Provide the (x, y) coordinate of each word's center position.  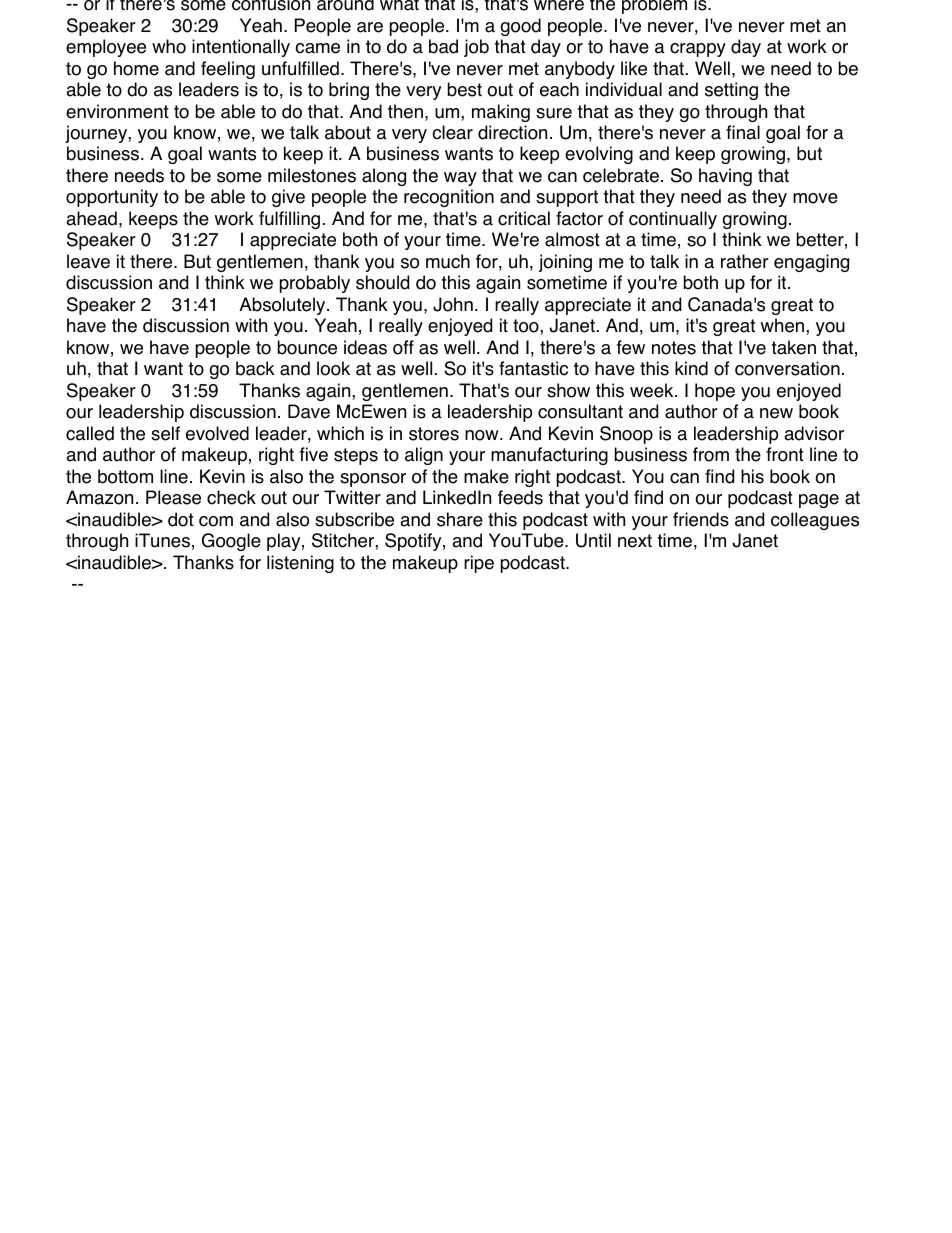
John (453, 304)
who (169, 46)
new (776, 413)
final (743, 132)
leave (88, 261)
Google (231, 542)
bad (443, 46)
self (165, 433)
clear (452, 132)
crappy (698, 50)
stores (434, 434)
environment (117, 111)
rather (745, 261)
